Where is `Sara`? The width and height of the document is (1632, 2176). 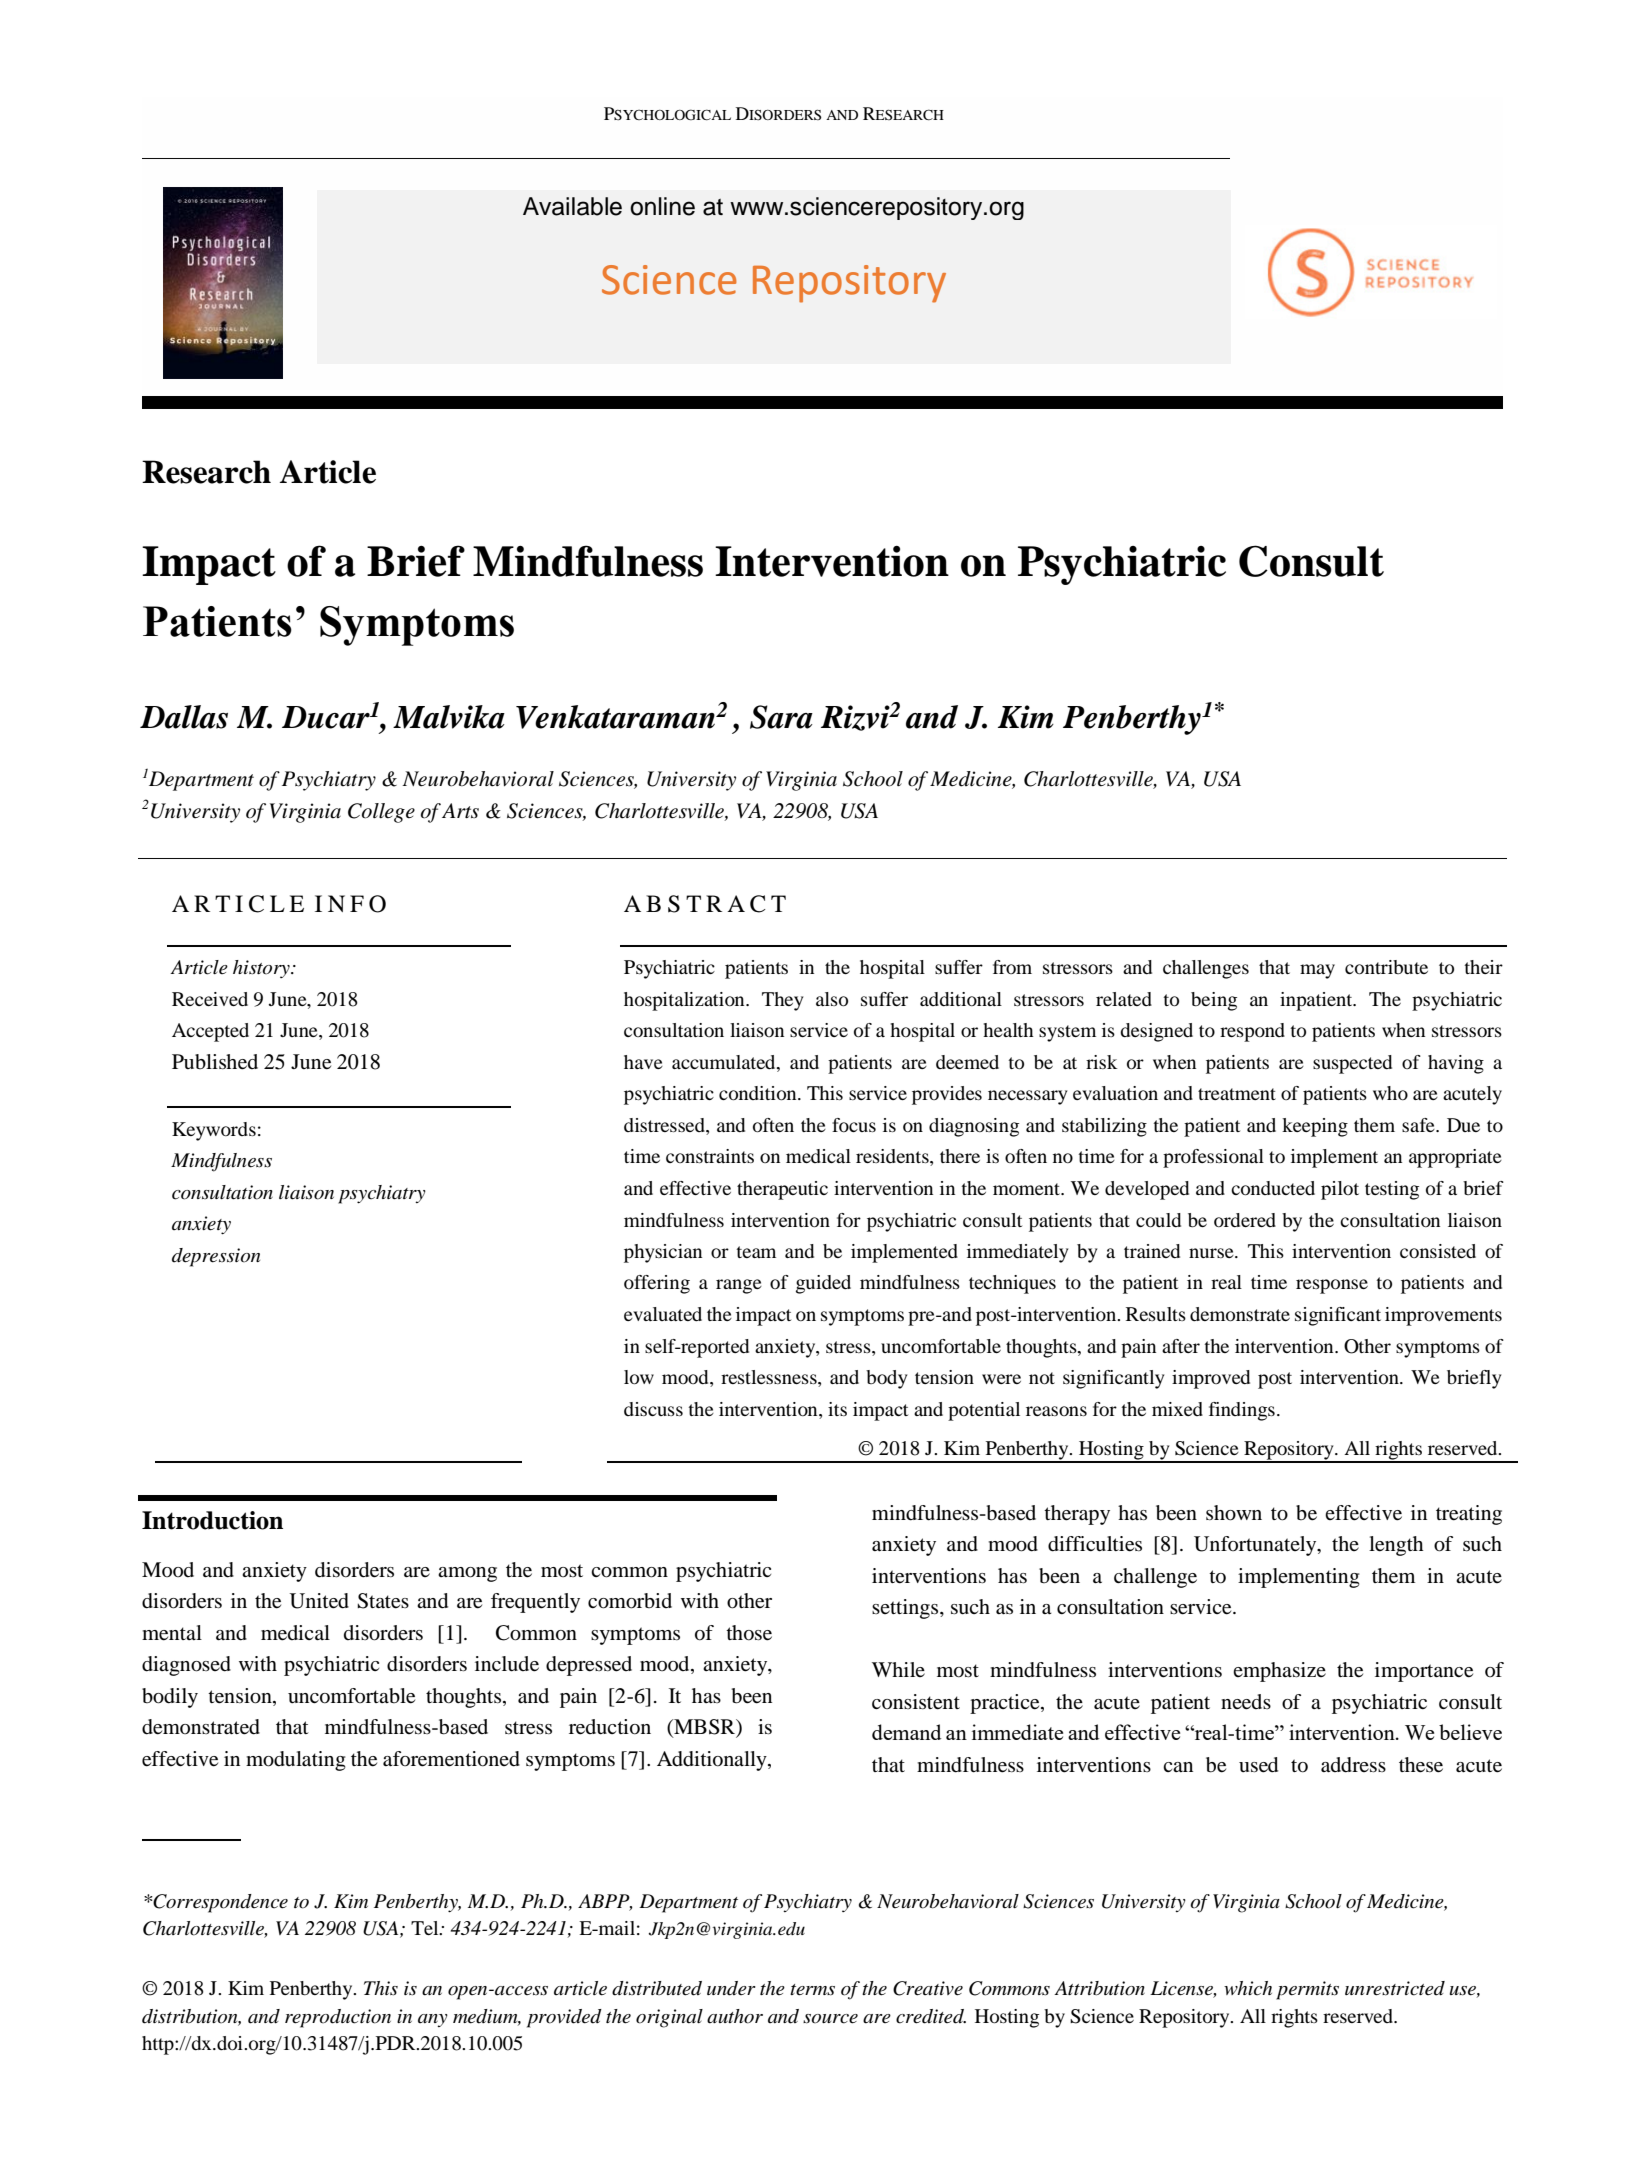
Sara is located at coordinates (781, 717).
